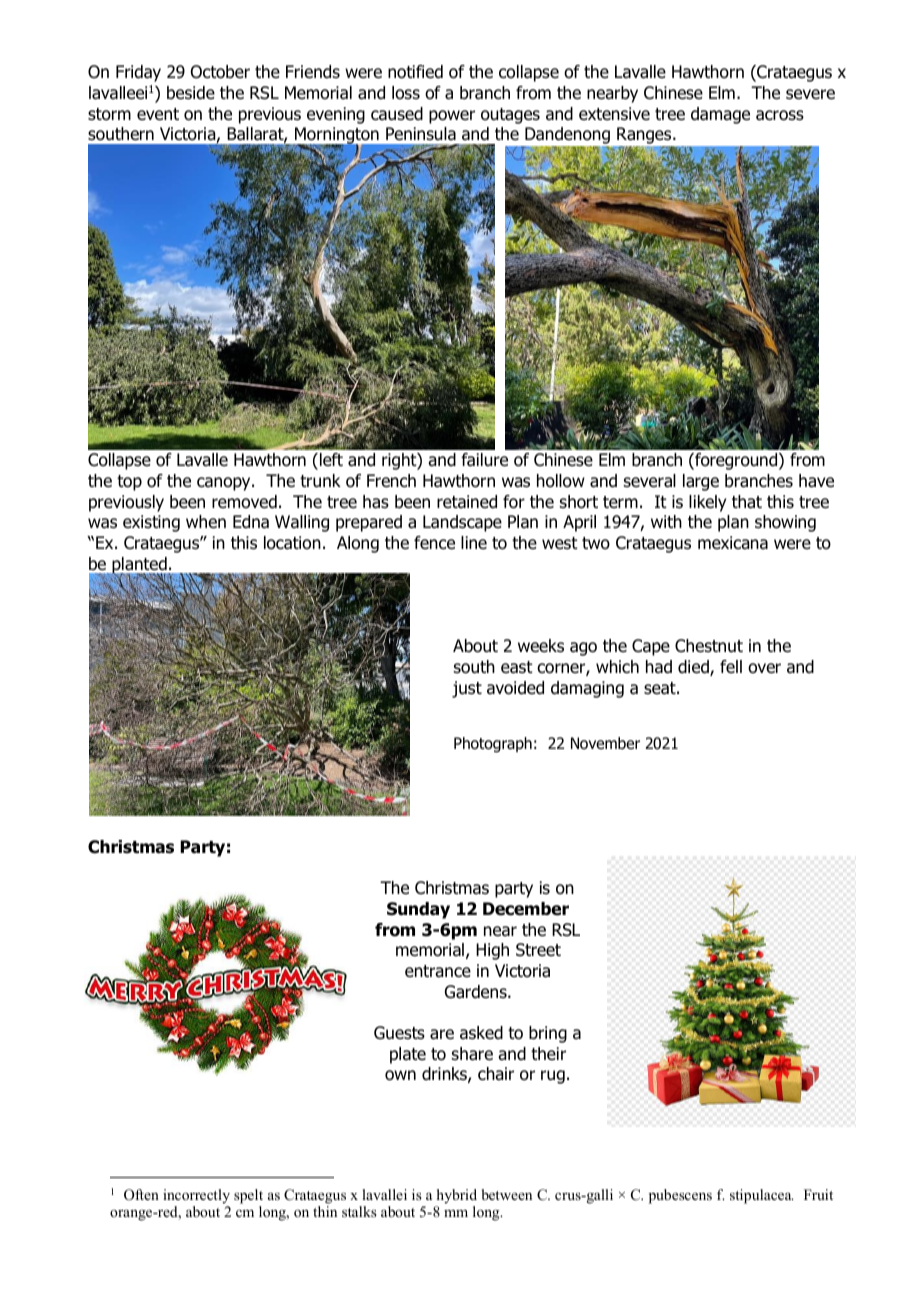 The height and width of the document is (1309, 924). Describe the element at coordinates (720, 115) in the document. I see `damage` at that location.
